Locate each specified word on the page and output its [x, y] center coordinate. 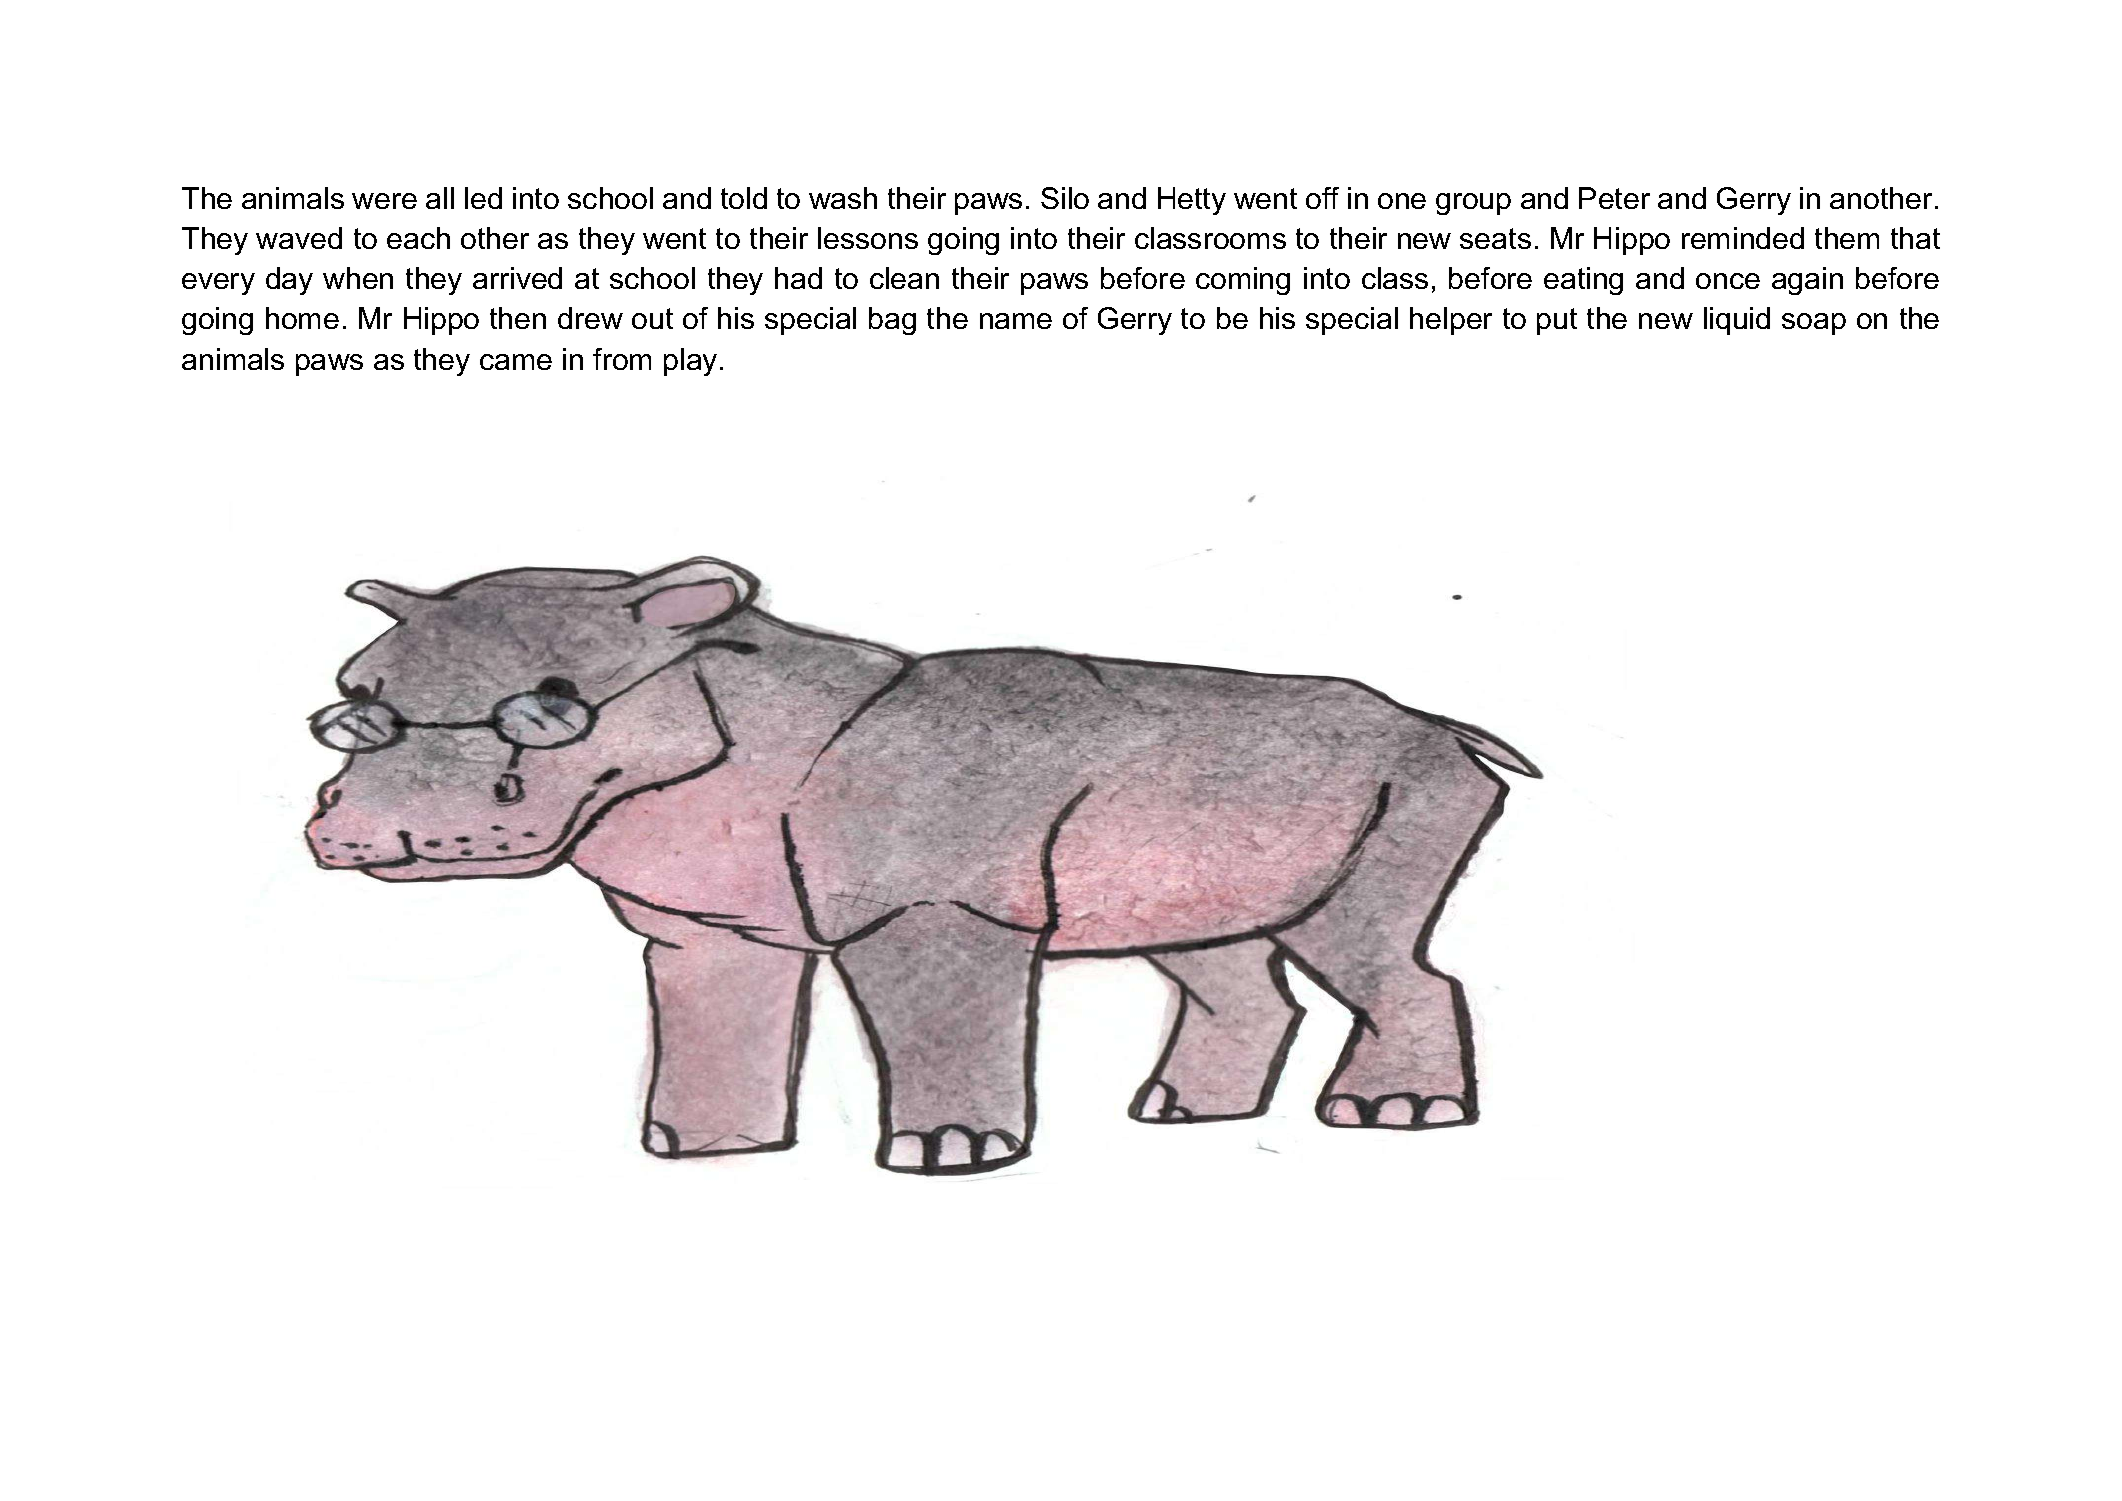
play [690, 362]
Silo [1065, 198]
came [516, 362]
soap [1814, 324]
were [384, 201]
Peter [1614, 198]
